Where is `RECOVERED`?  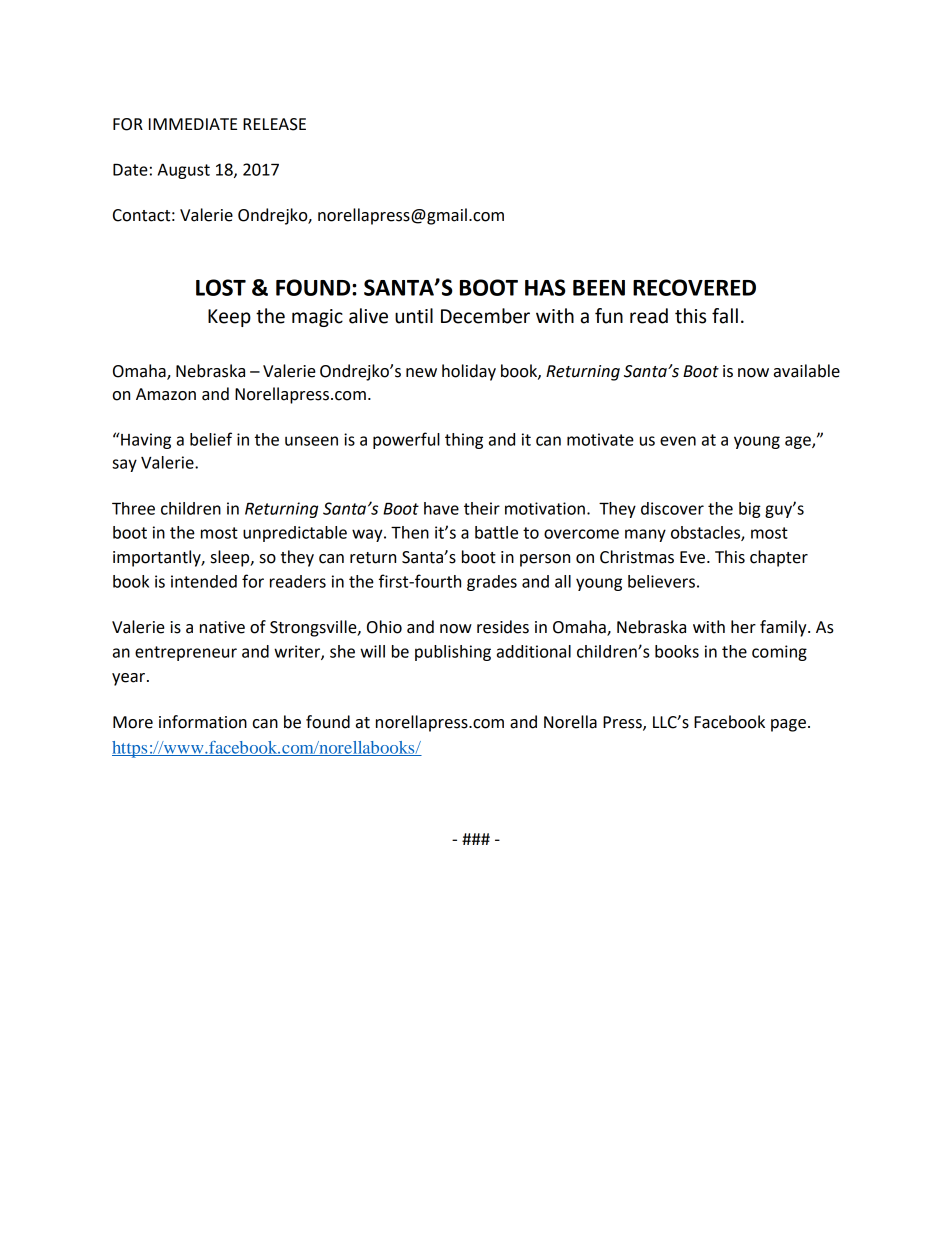 RECOVERED is located at coordinates (694, 287).
